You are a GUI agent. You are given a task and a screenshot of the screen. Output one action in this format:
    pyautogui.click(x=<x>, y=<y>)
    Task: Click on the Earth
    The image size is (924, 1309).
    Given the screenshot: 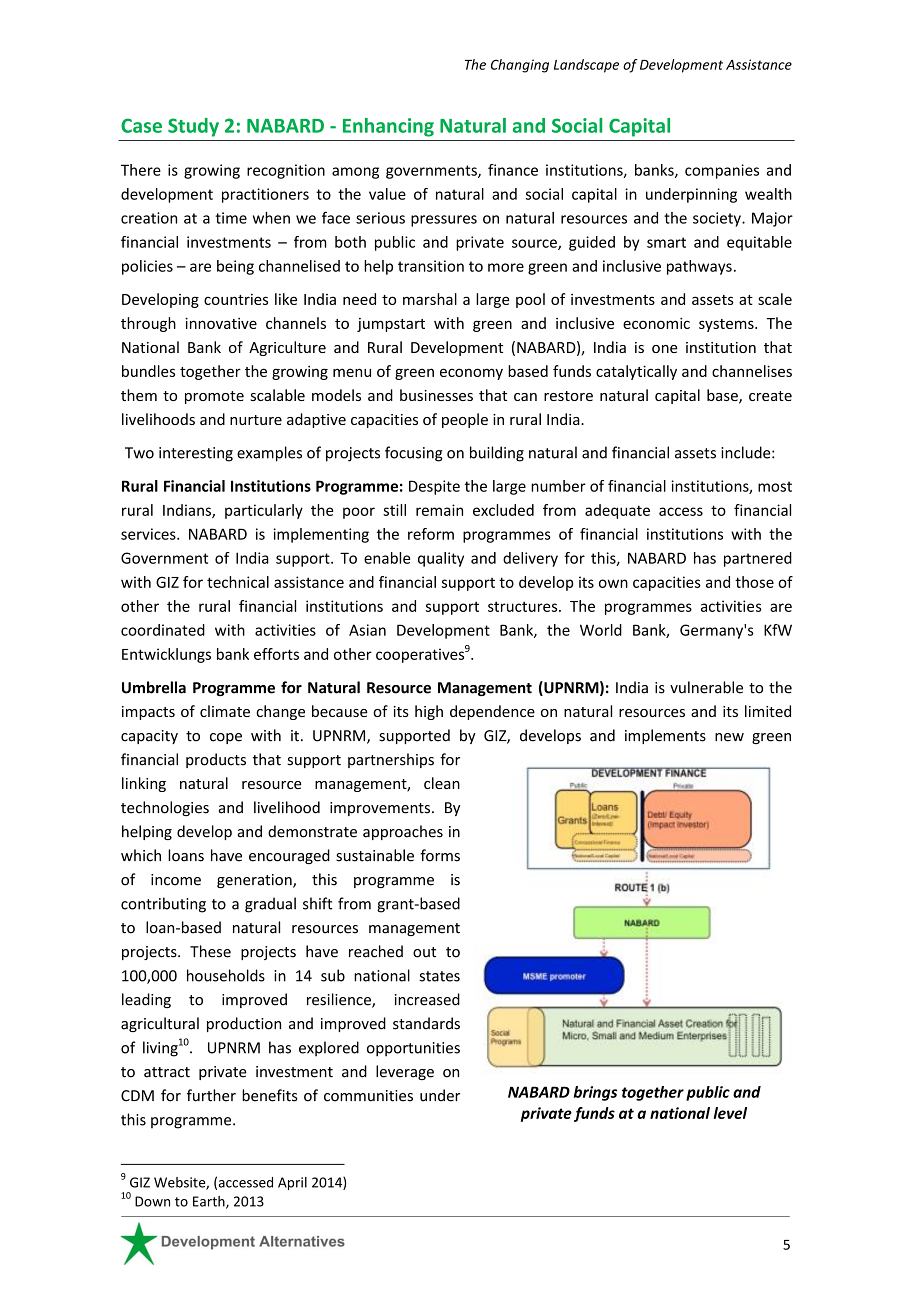 What is the action you would take?
    pyautogui.click(x=210, y=1202)
